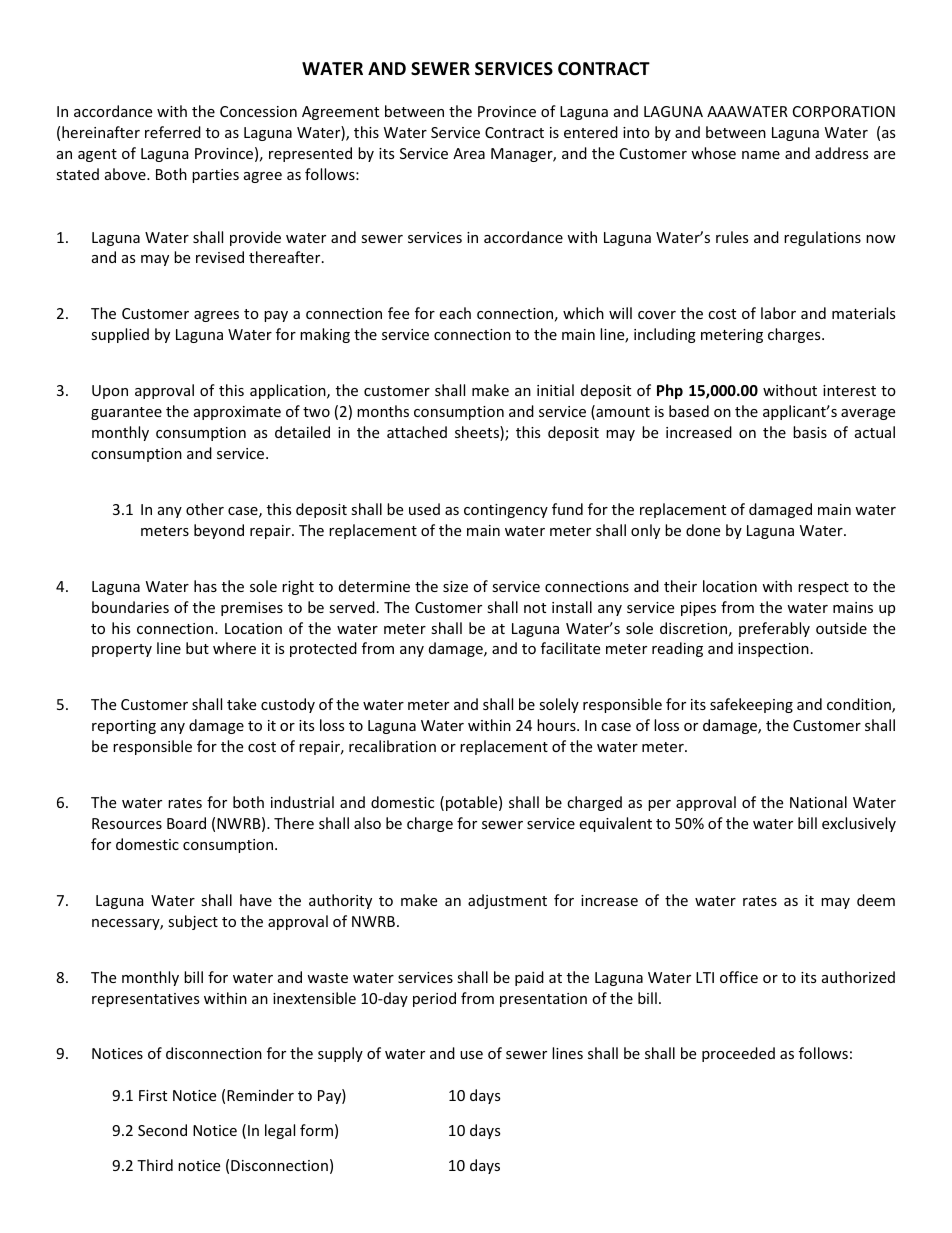  What do you see at coordinates (810, 432) in the document?
I see `basis` at bounding box center [810, 432].
